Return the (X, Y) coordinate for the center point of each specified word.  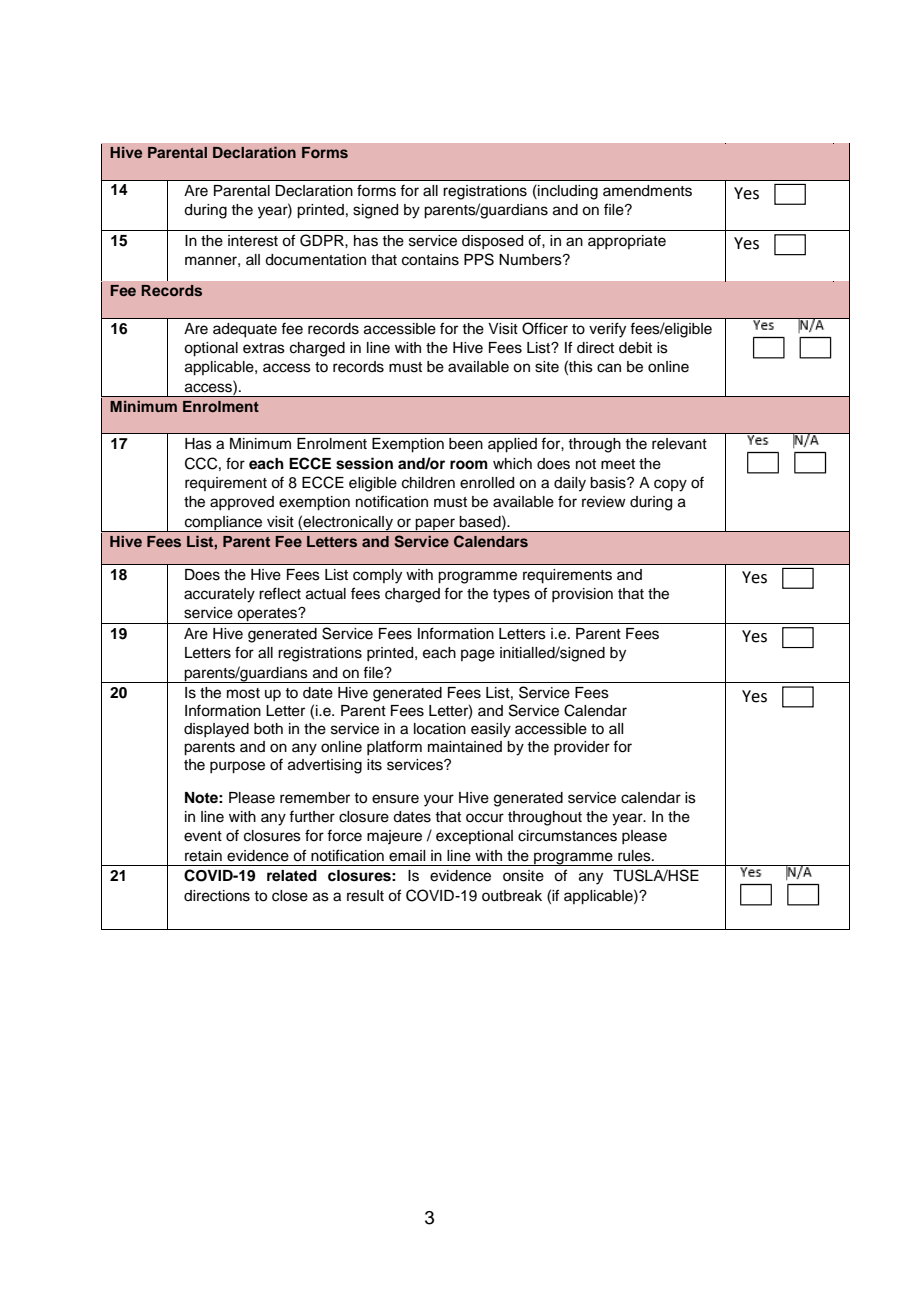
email (407, 856)
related (292, 876)
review (604, 502)
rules (635, 856)
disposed (492, 242)
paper (435, 525)
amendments (647, 191)
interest (253, 241)
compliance (224, 524)
